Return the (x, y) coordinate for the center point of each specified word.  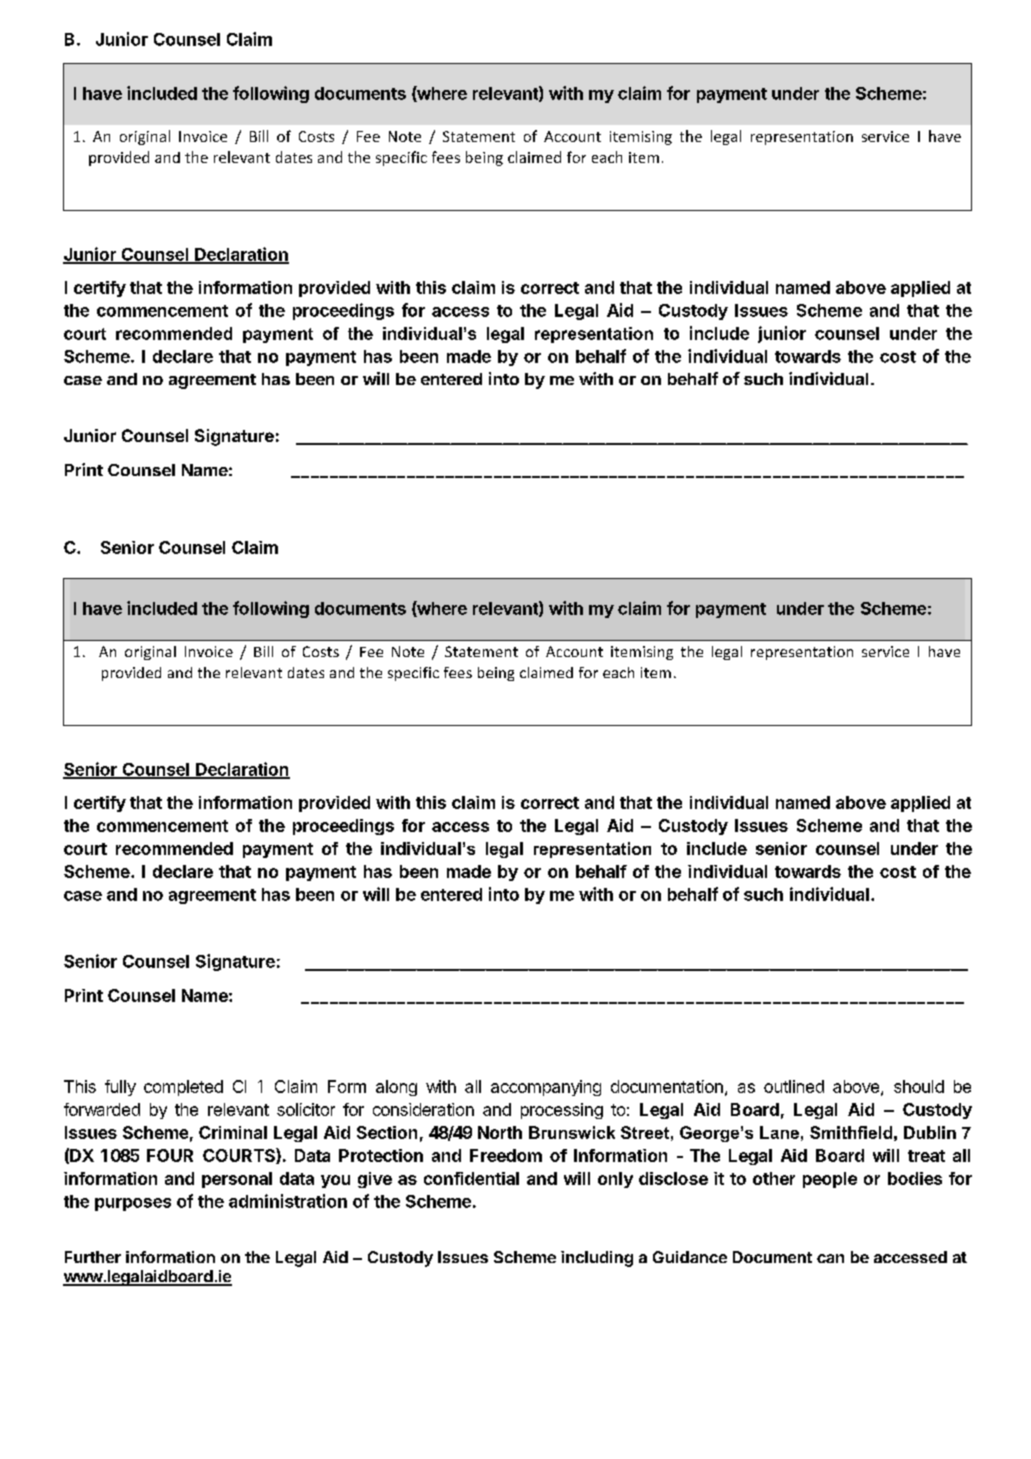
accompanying (546, 1088)
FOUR (170, 1155)
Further (93, 1257)
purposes (133, 1204)
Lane (779, 1132)
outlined (794, 1086)
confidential (471, 1178)
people (830, 1180)
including (597, 1259)
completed (183, 1088)
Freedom (506, 1155)
